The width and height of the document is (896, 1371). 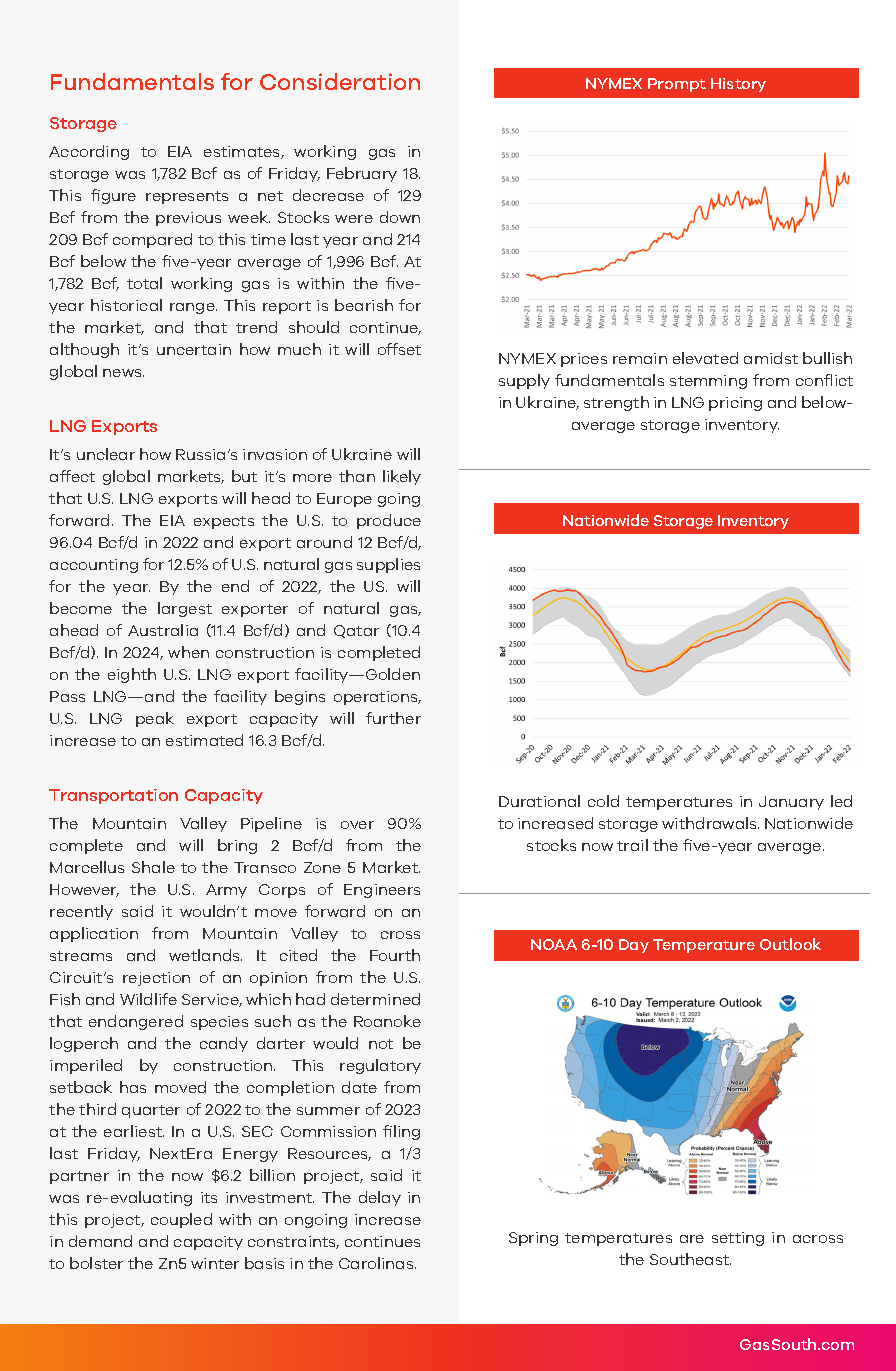 What do you see at coordinates (393, 718) in the document?
I see `further` at bounding box center [393, 718].
